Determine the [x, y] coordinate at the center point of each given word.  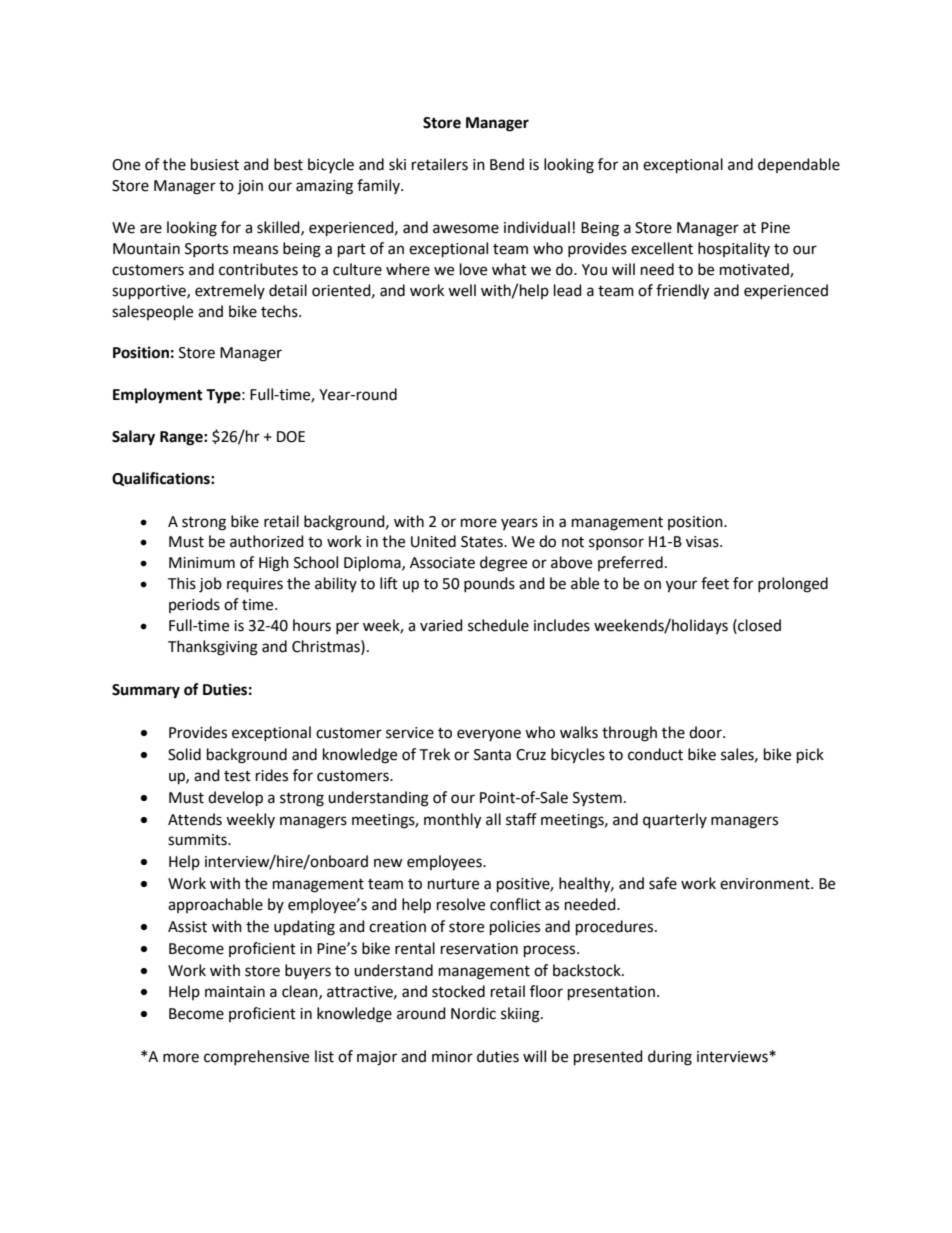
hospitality [734, 249]
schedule [498, 625]
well [462, 290]
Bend [507, 164]
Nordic [473, 1013]
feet [715, 583]
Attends [195, 819]
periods [194, 605]
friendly [682, 292]
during [670, 1058]
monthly [452, 821]
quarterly [675, 821]
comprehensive [256, 1057]
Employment [158, 396]
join [250, 187]
